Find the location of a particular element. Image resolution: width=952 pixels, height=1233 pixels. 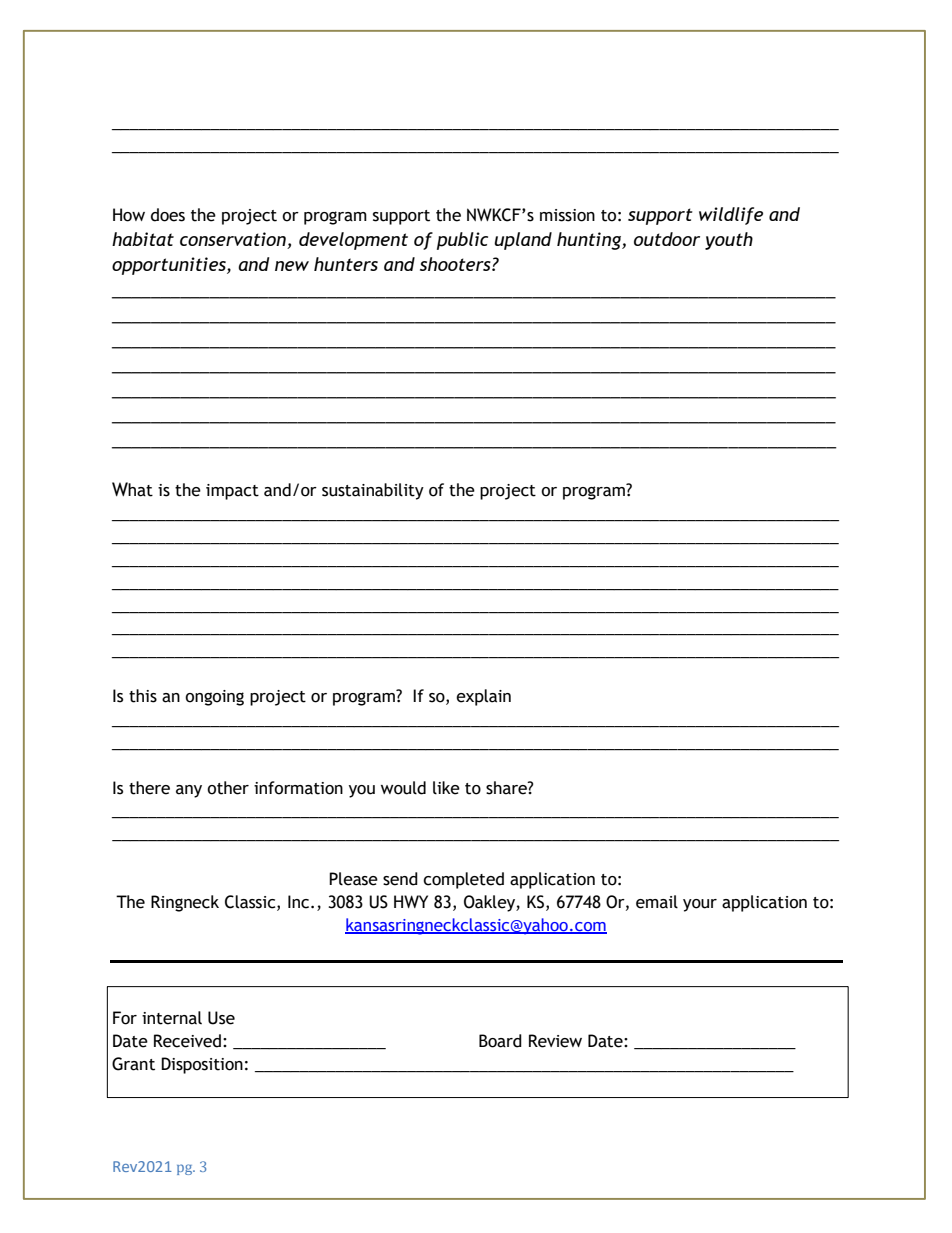

outdoor is located at coordinates (667, 239).
